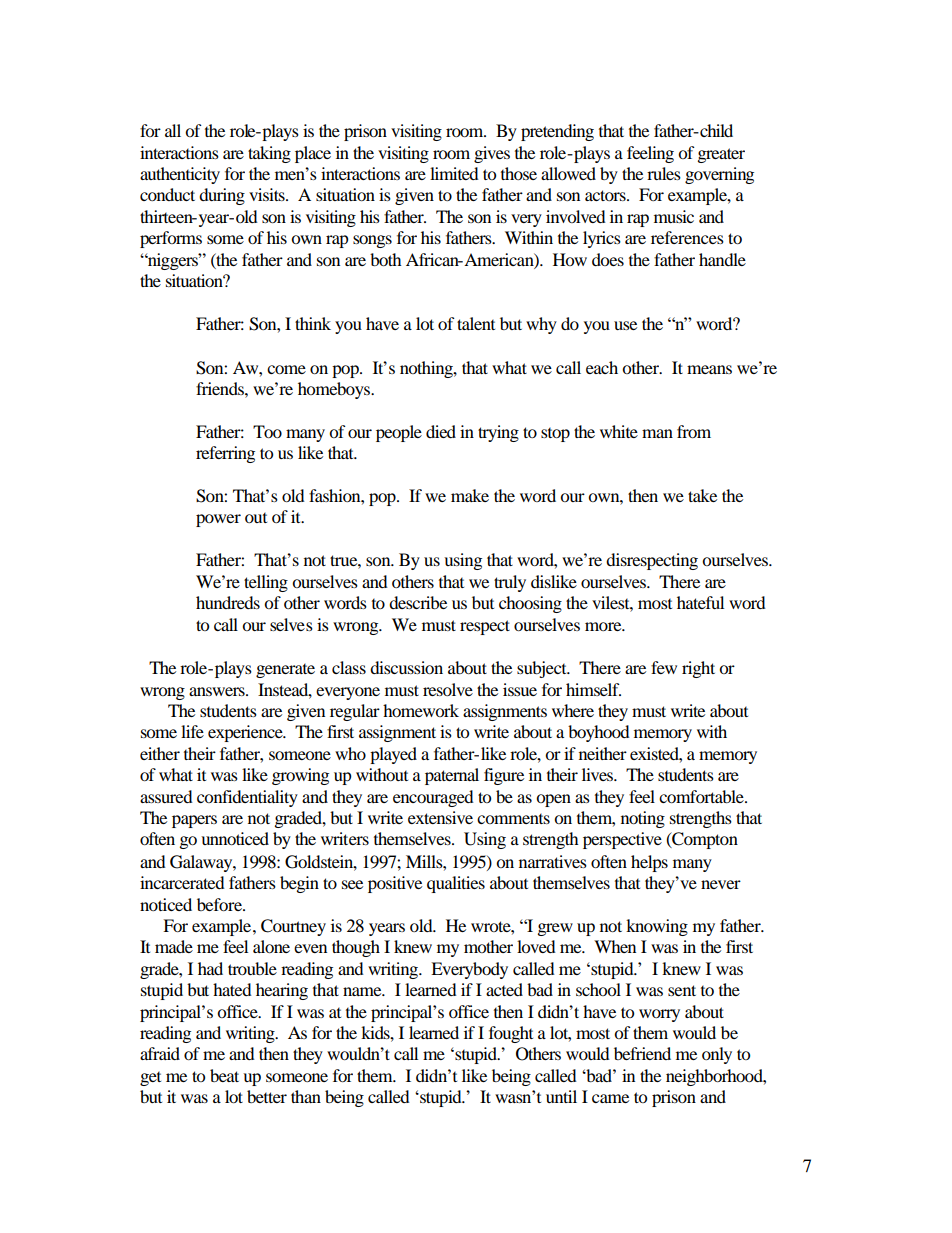 This screenshot has height=1233, width=952. I want to click on hundreds, so click(228, 602).
